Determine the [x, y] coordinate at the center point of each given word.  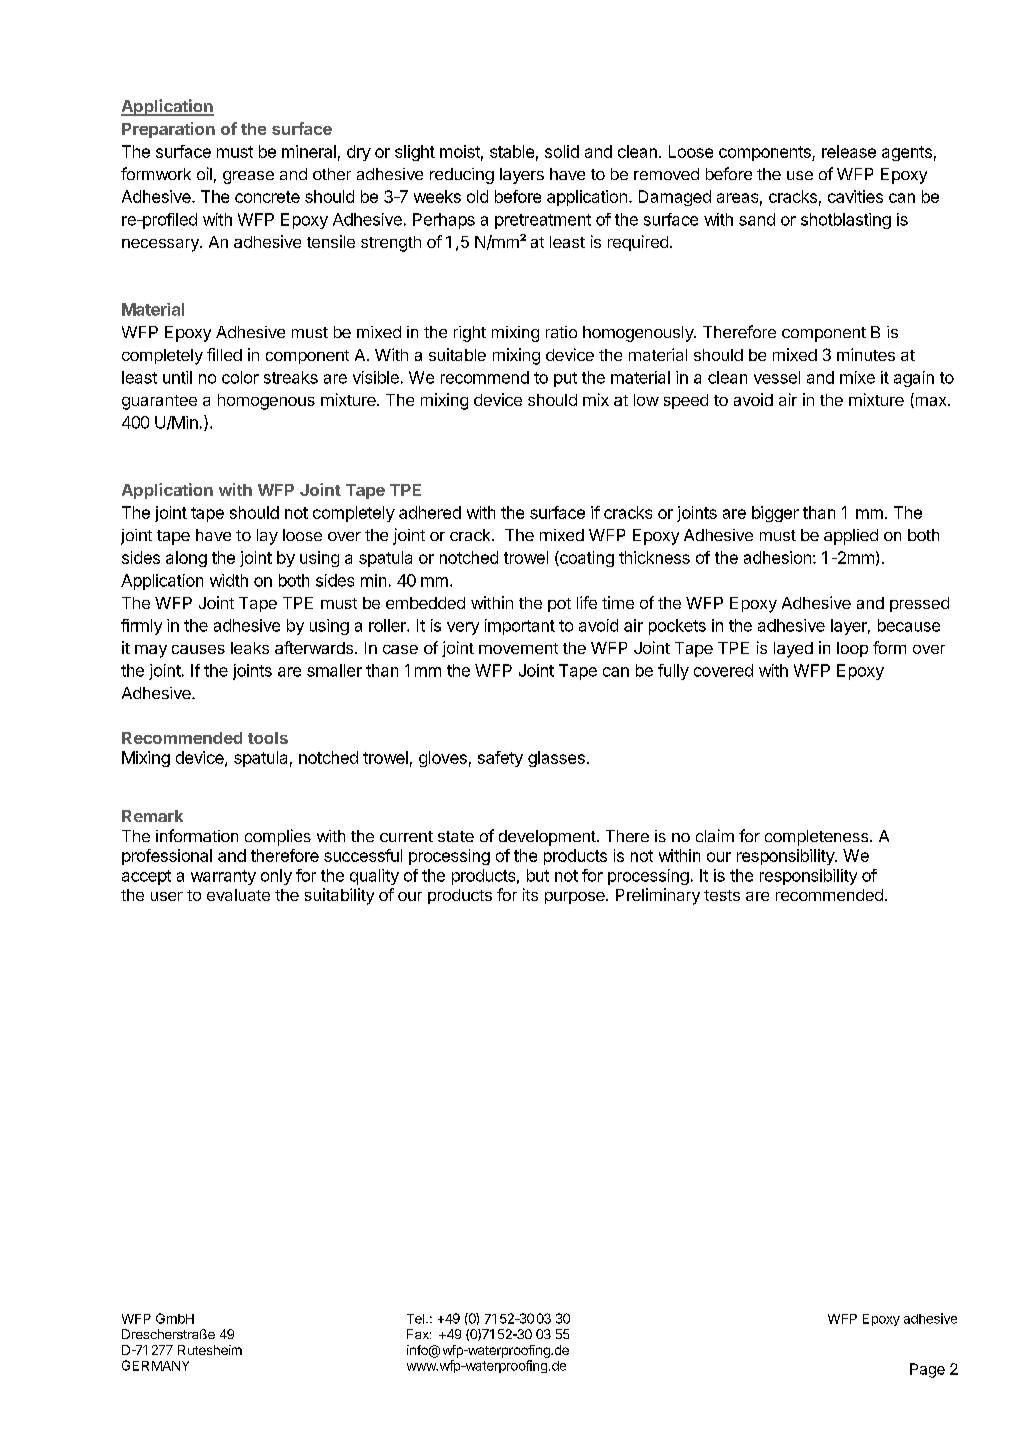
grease [248, 177]
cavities [855, 196]
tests [722, 895]
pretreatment [543, 221]
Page [927, 1370]
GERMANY [155, 1365]
